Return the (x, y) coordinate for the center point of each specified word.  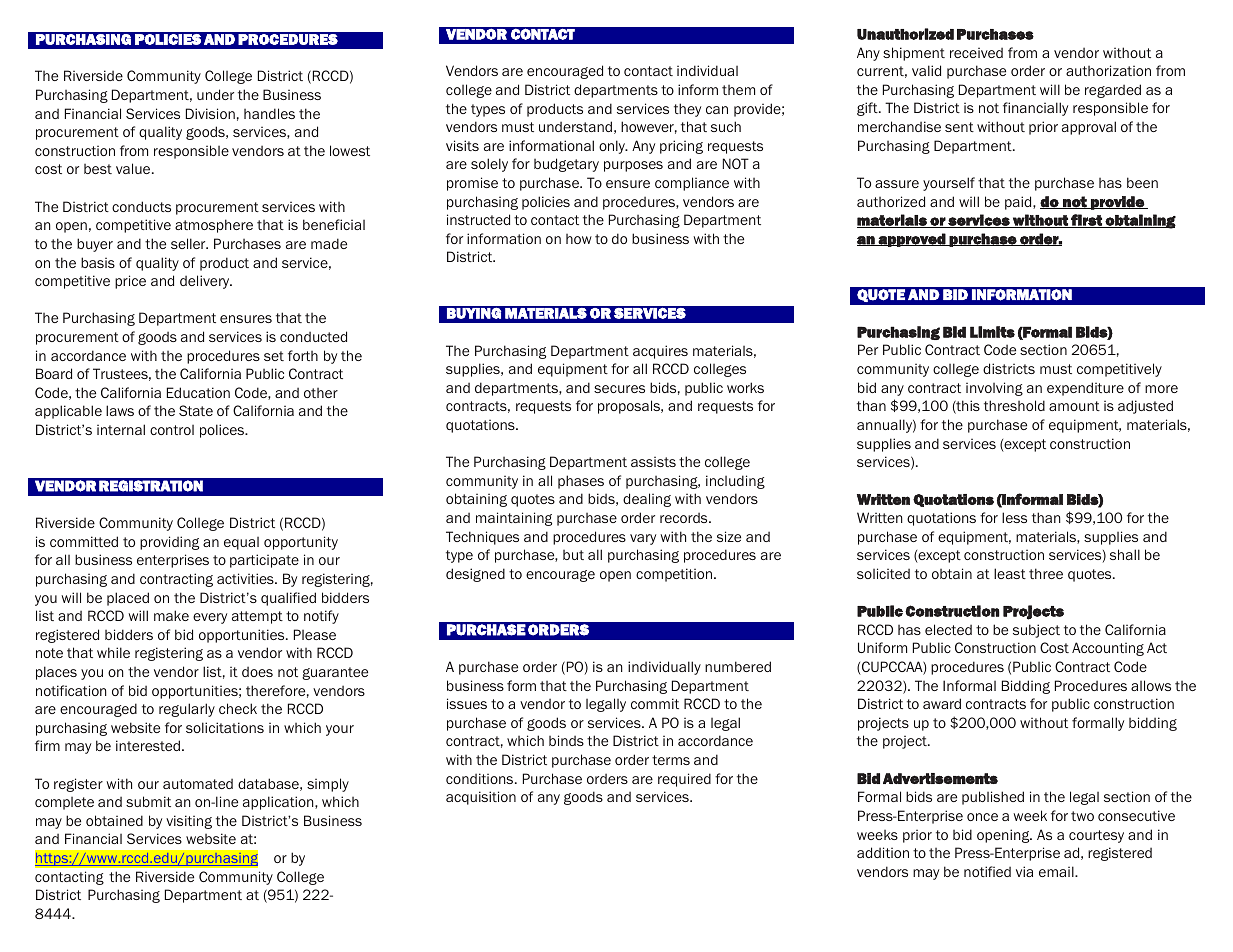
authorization (1108, 70)
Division (210, 113)
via (1024, 871)
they (687, 110)
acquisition (481, 798)
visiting (189, 822)
